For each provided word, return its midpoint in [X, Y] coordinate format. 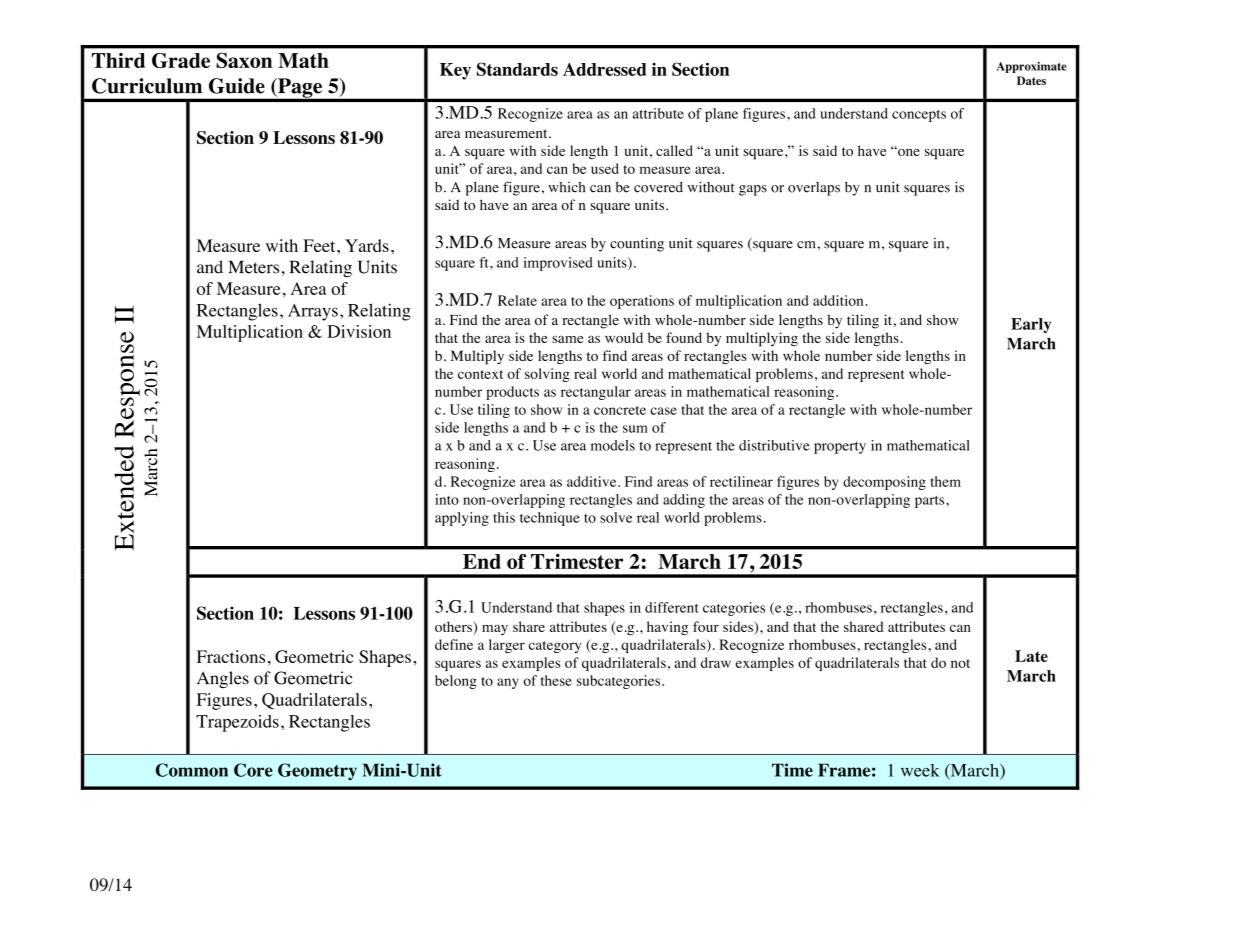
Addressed [604, 69]
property [840, 448]
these [556, 680]
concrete [620, 410]
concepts [919, 116]
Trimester [577, 561]
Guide [237, 86]
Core [253, 770]
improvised [558, 264]
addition [838, 300]
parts [931, 502]
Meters [253, 267]
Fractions [231, 656]
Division [359, 331]
